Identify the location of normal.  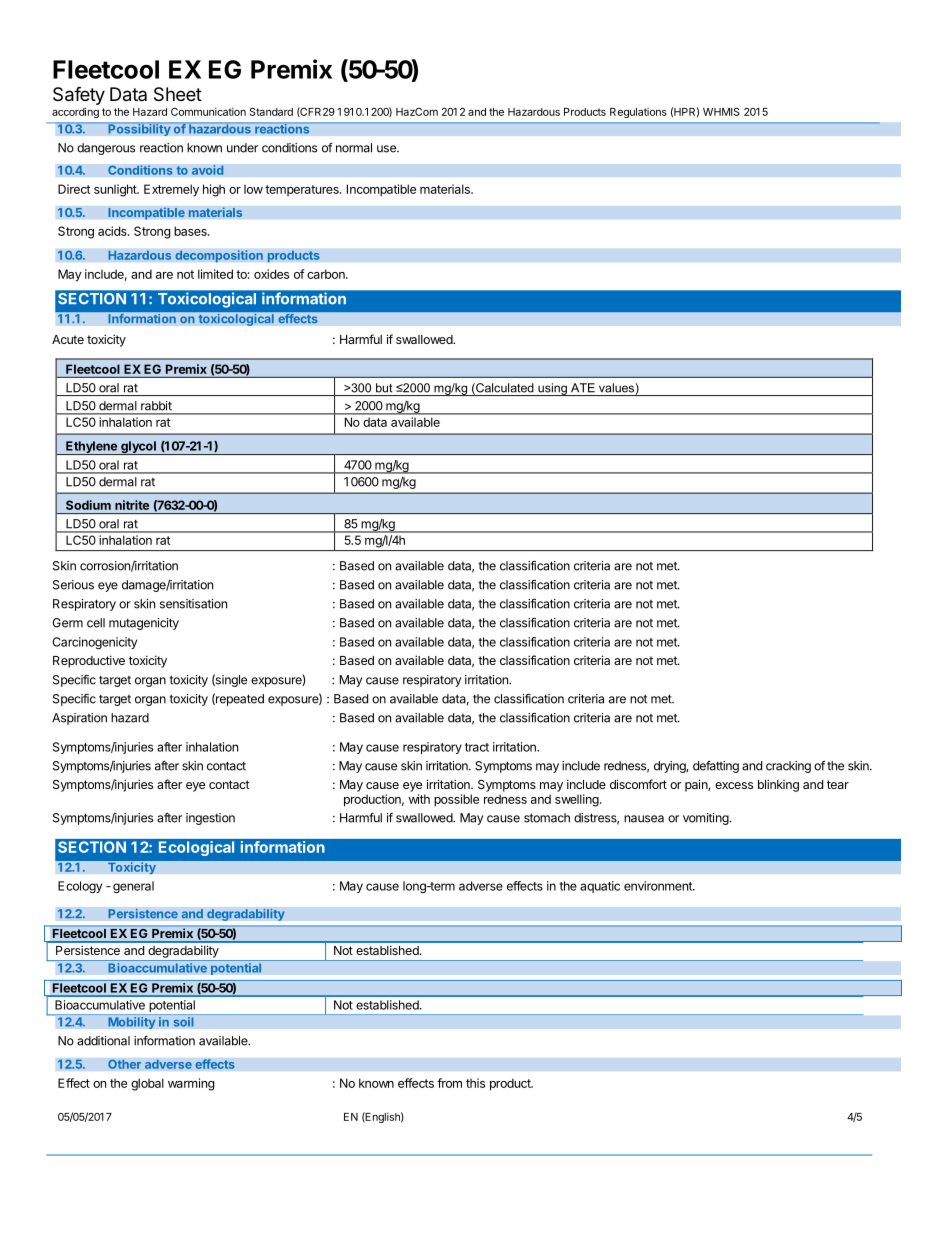
(354, 148).
